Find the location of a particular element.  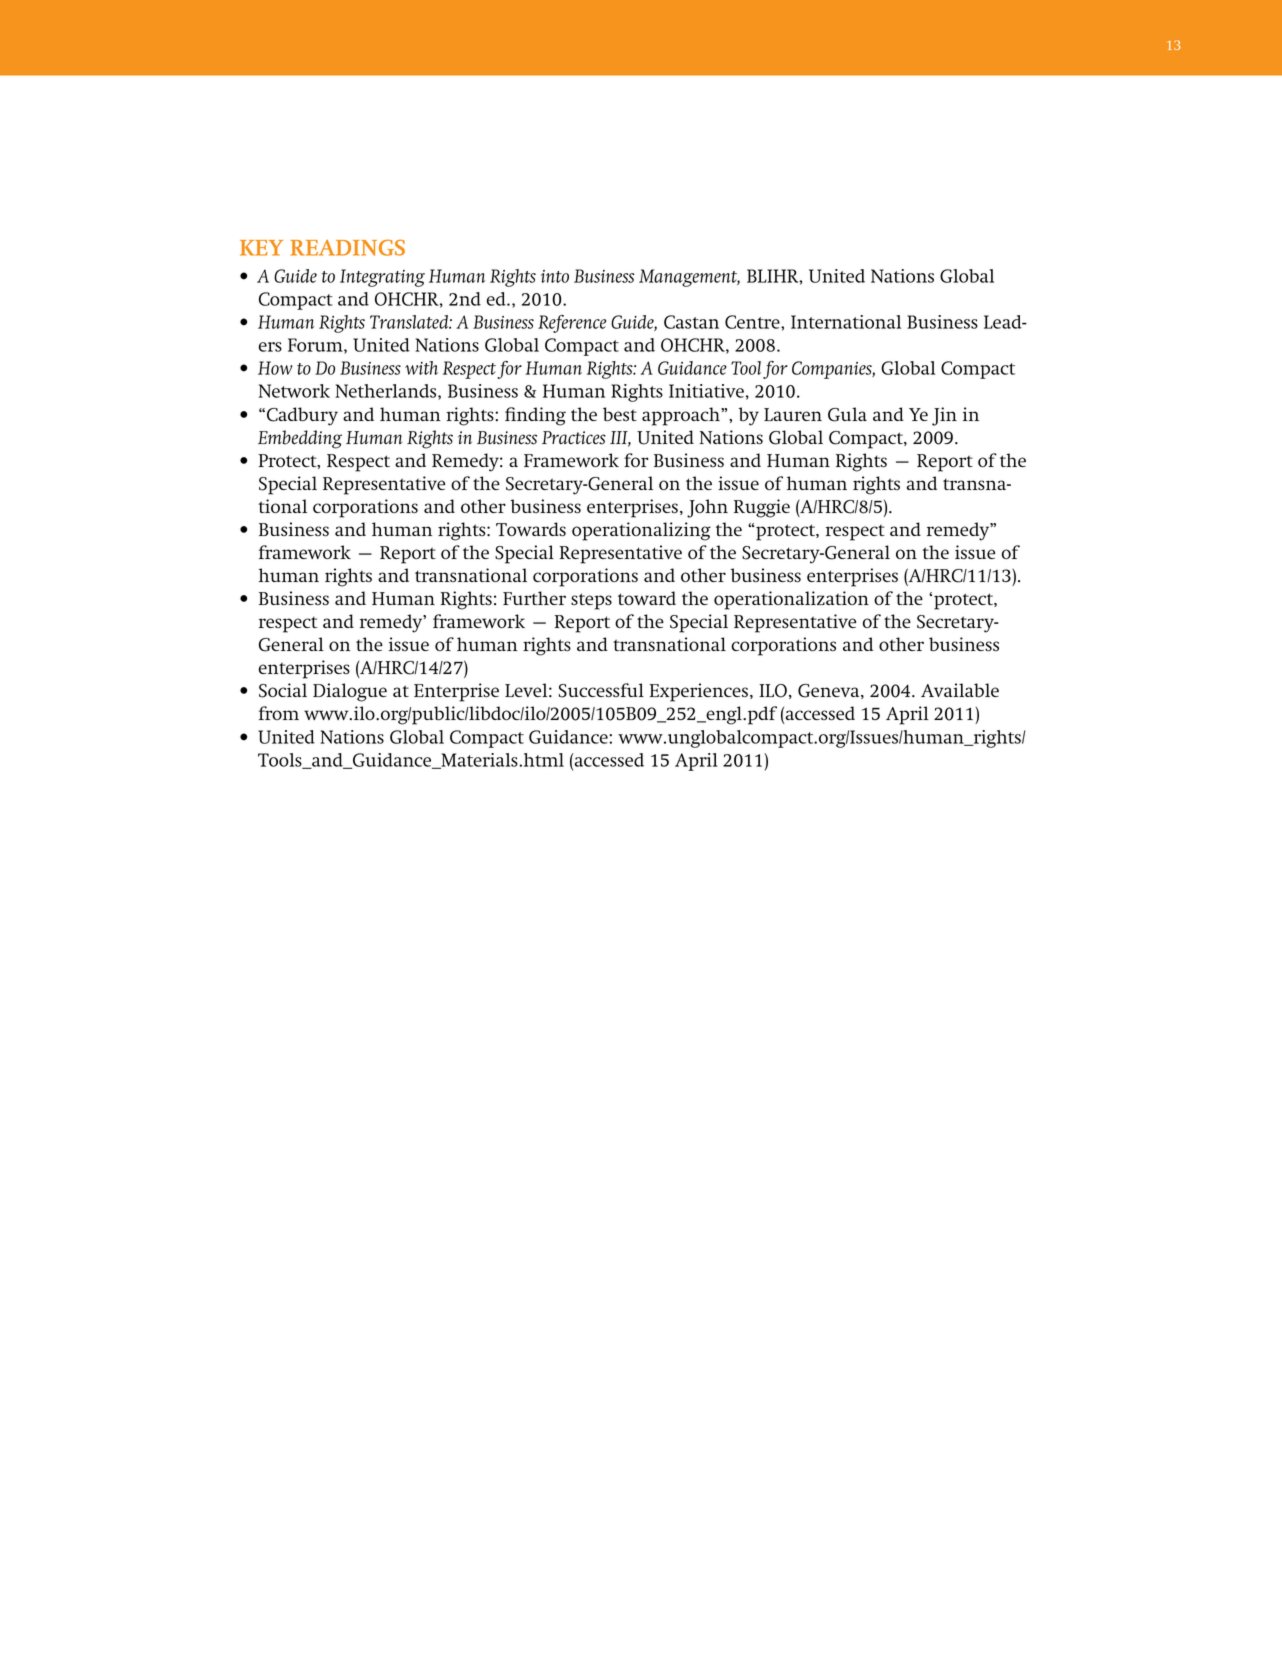

into is located at coordinates (555, 276).
